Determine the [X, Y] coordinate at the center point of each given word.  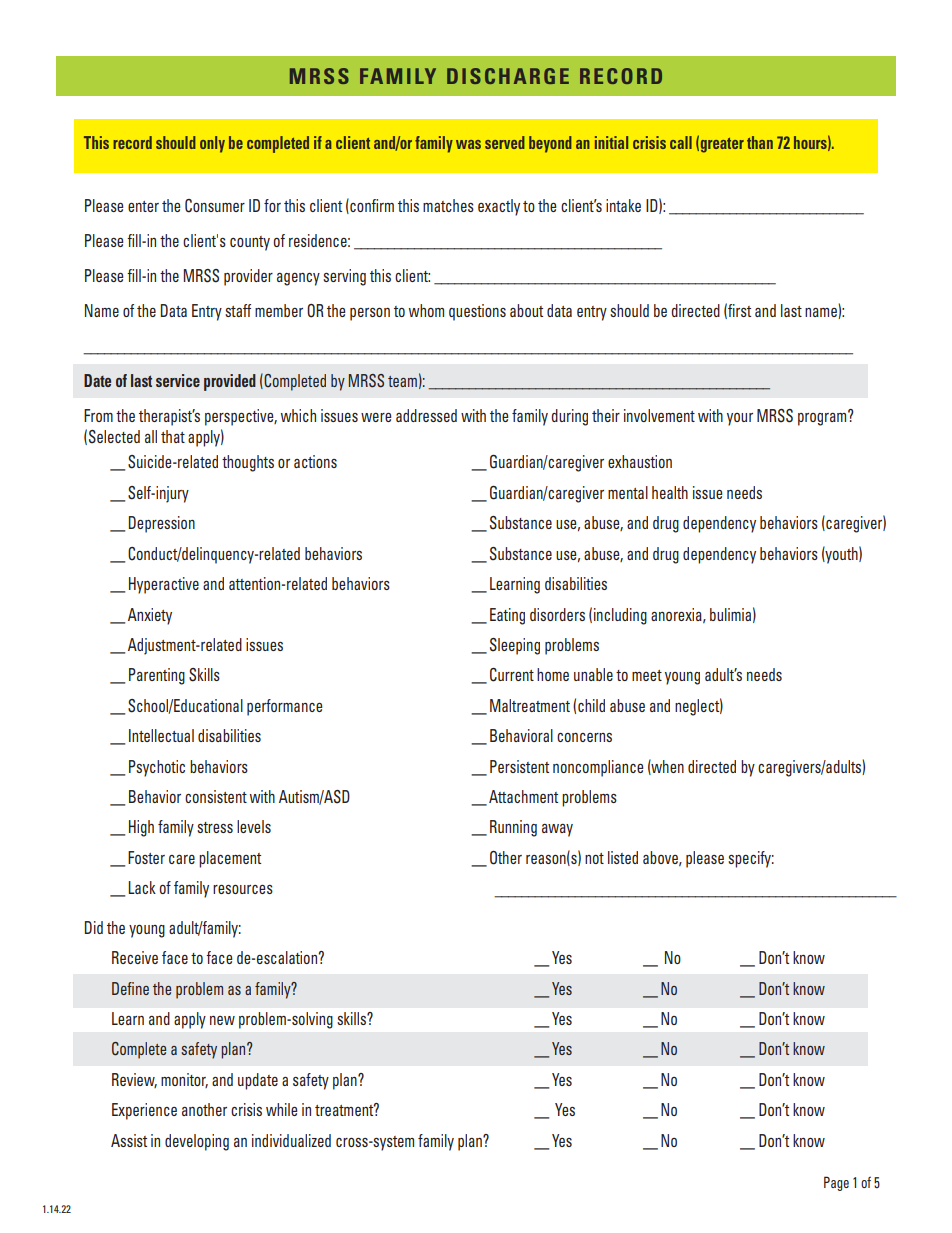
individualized [291, 1140]
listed [623, 857]
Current [512, 675]
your [740, 419]
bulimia [730, 614]
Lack [142, 887]
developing [197, 1142]
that [173, 436]
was [468, 144]
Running [513, 828]
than [760, 142]
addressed [426, 415]
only [212, 144]
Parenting [157, 676]
